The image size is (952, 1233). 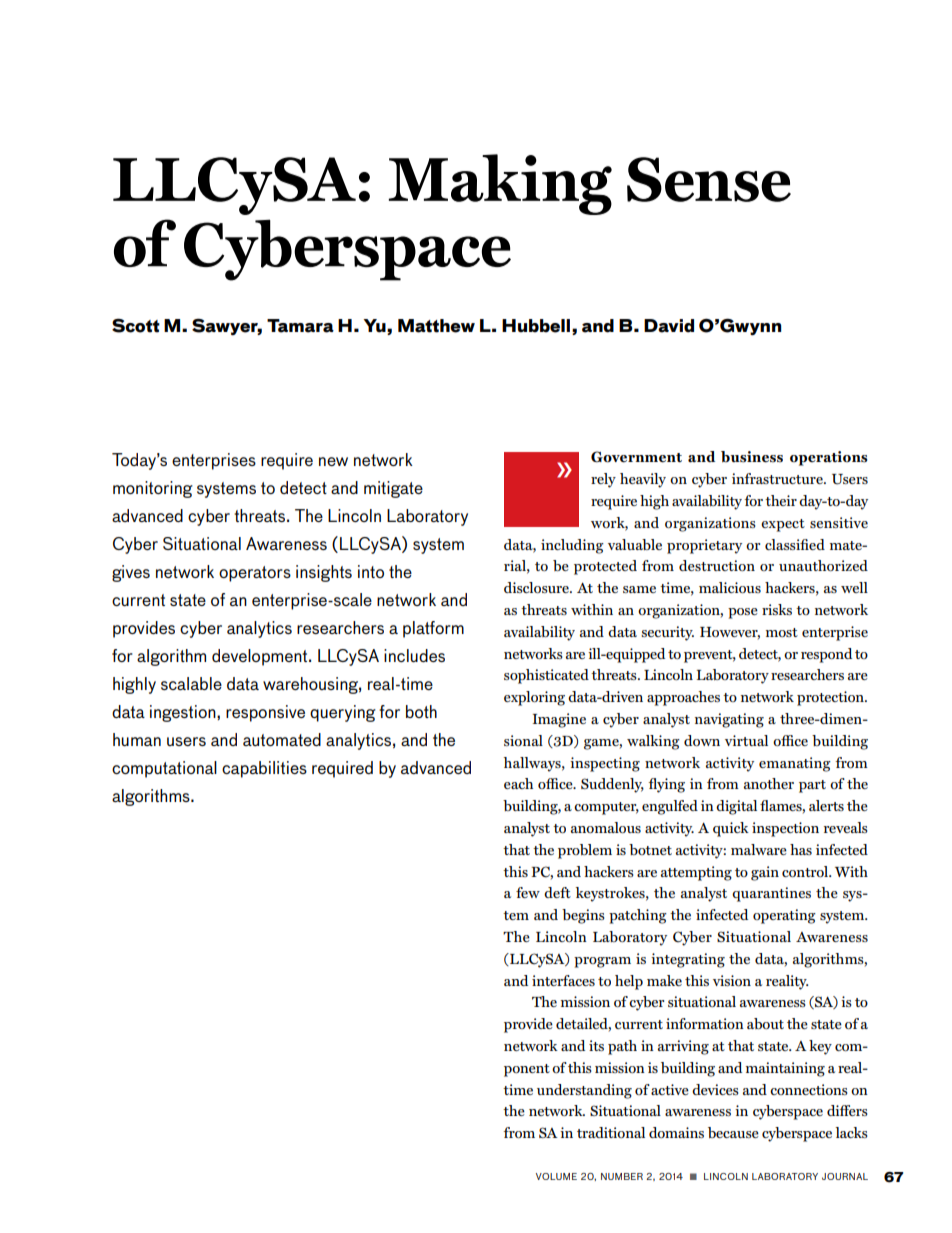 I want to click on including, so click(x=572, y=546).
